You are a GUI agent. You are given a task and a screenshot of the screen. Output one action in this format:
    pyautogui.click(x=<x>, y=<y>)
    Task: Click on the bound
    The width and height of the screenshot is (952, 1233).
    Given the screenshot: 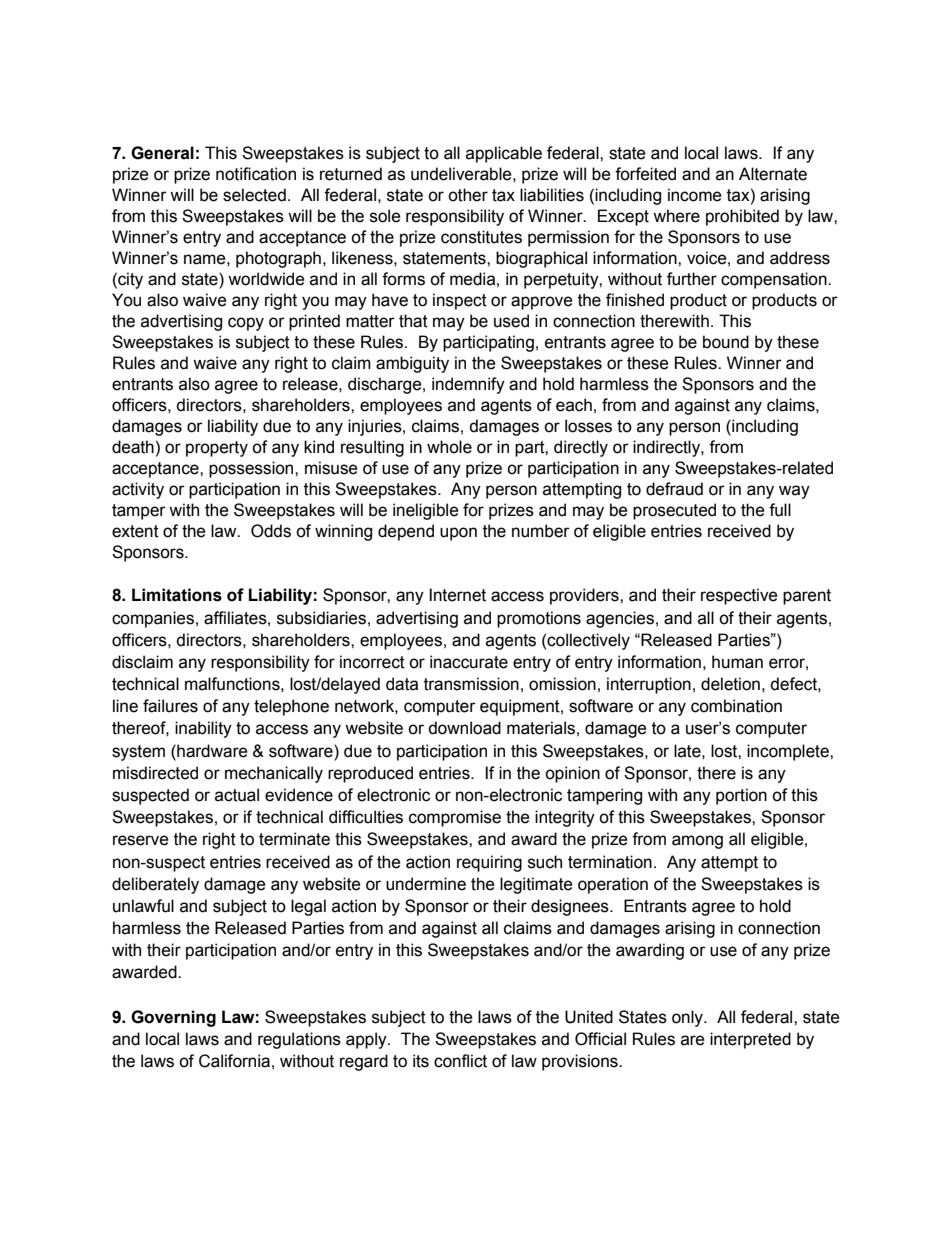 What is the action you would take?
    pyautogui.click(x=726, y=342)
